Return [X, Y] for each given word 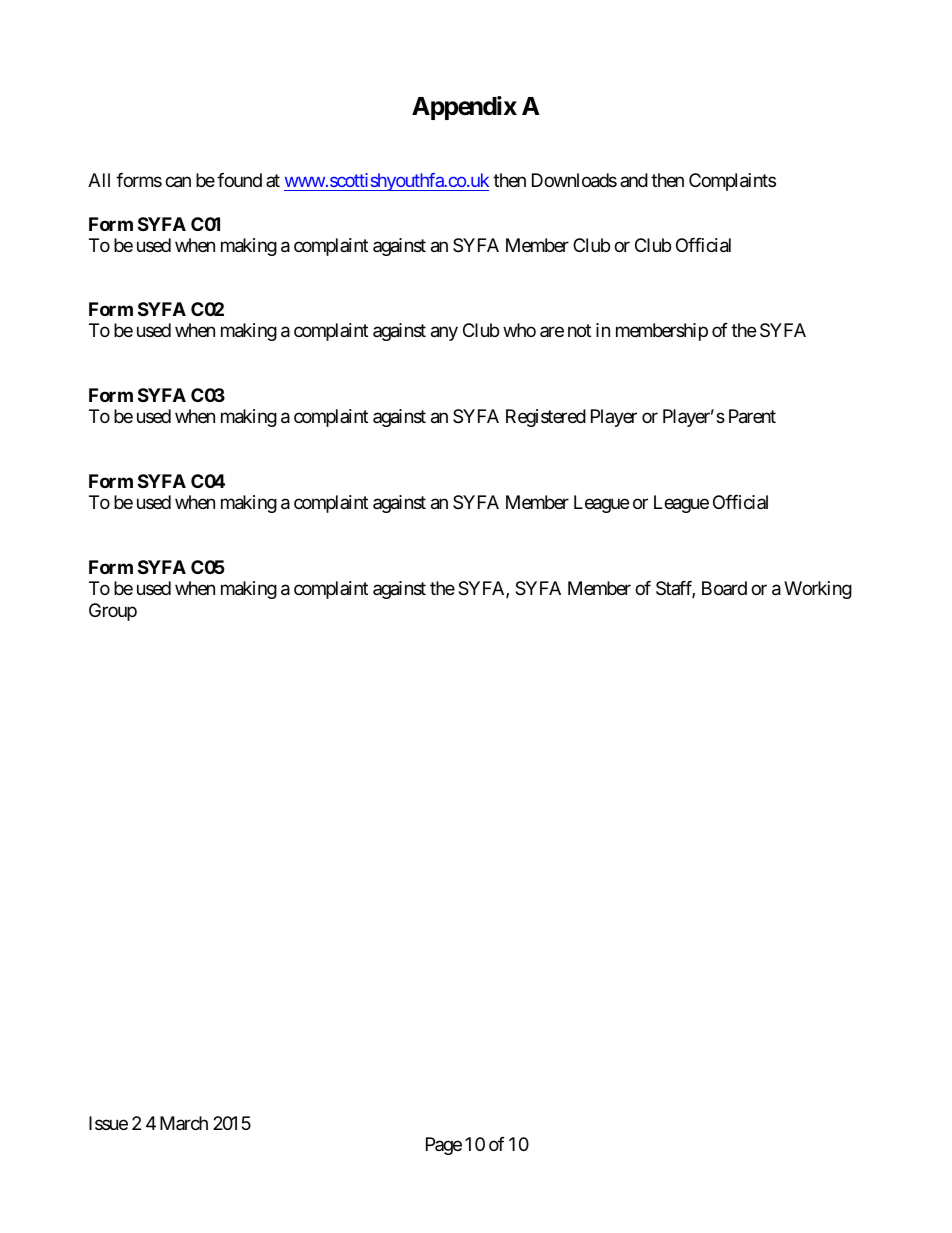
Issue [108, 1123]
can [178, 182]
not [579, 331]
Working [818, 590]
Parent [752, 416]
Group [113, 612]
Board [724, 588]
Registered [546, 418]
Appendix [464, 108]
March [184, 1123]
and [634, 180]
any [444, 334]
